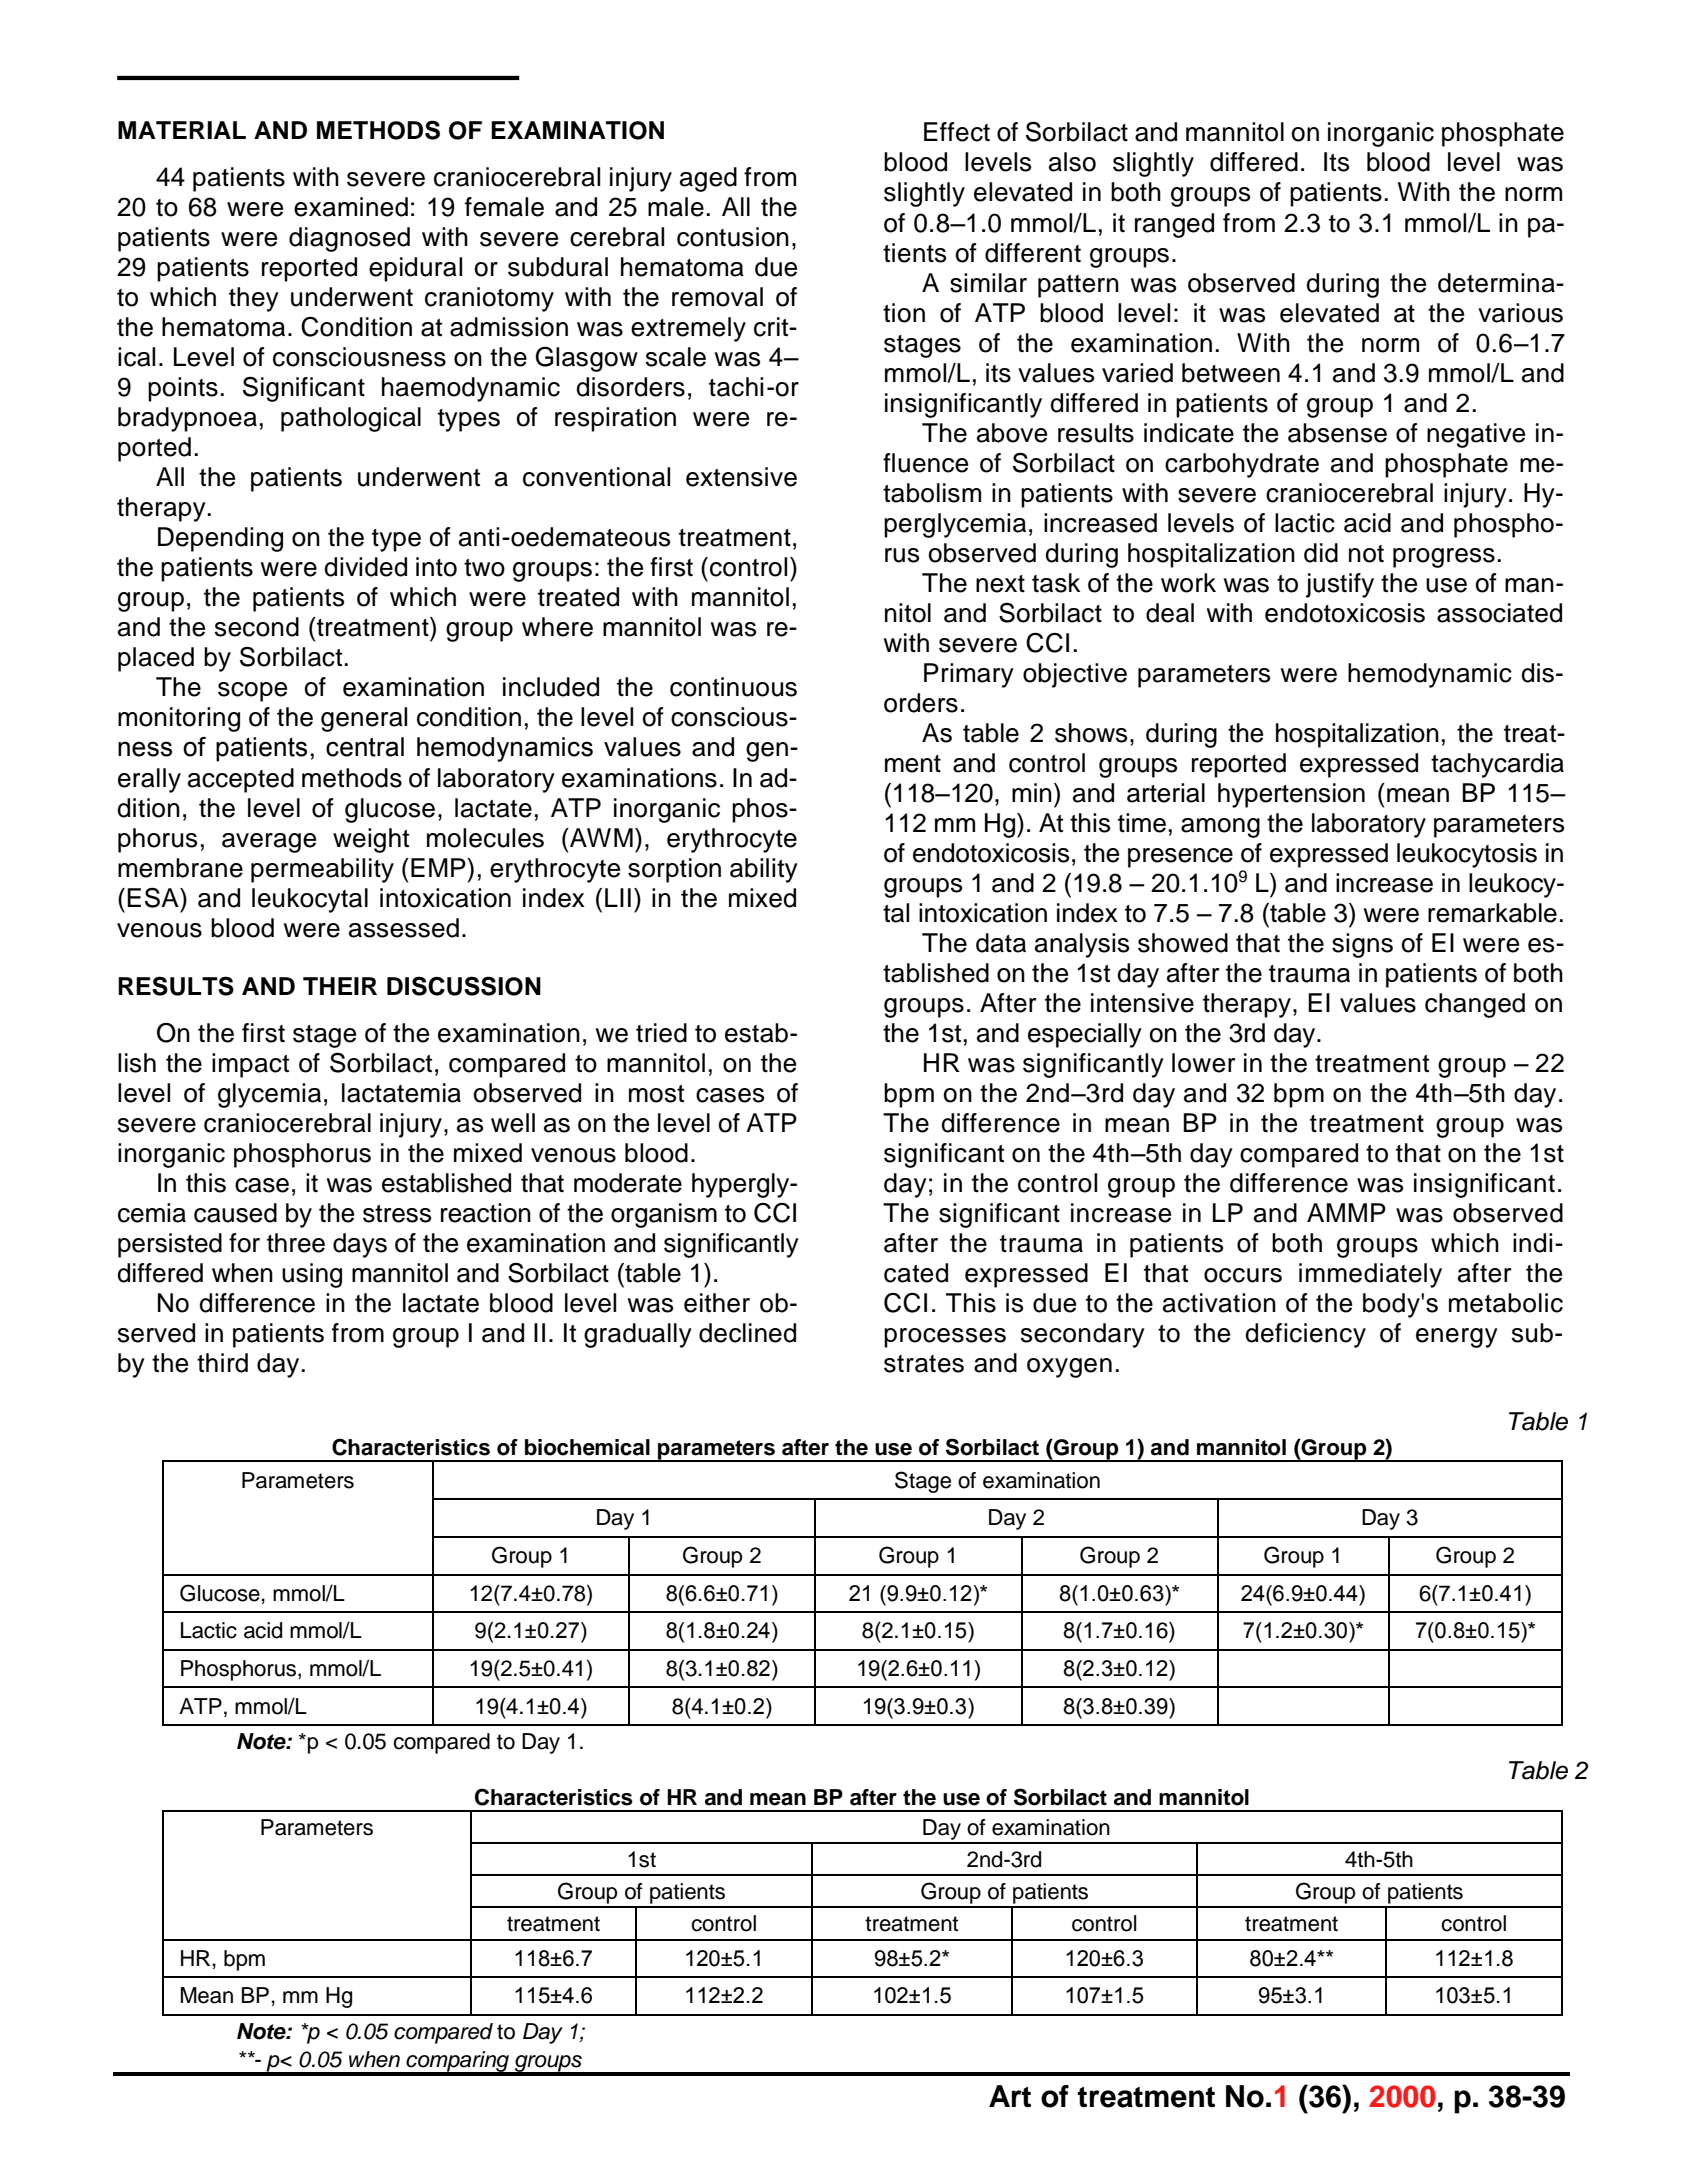  Describe the element at coordinates (733, 687) in the page. I see `continuous` at that location.
